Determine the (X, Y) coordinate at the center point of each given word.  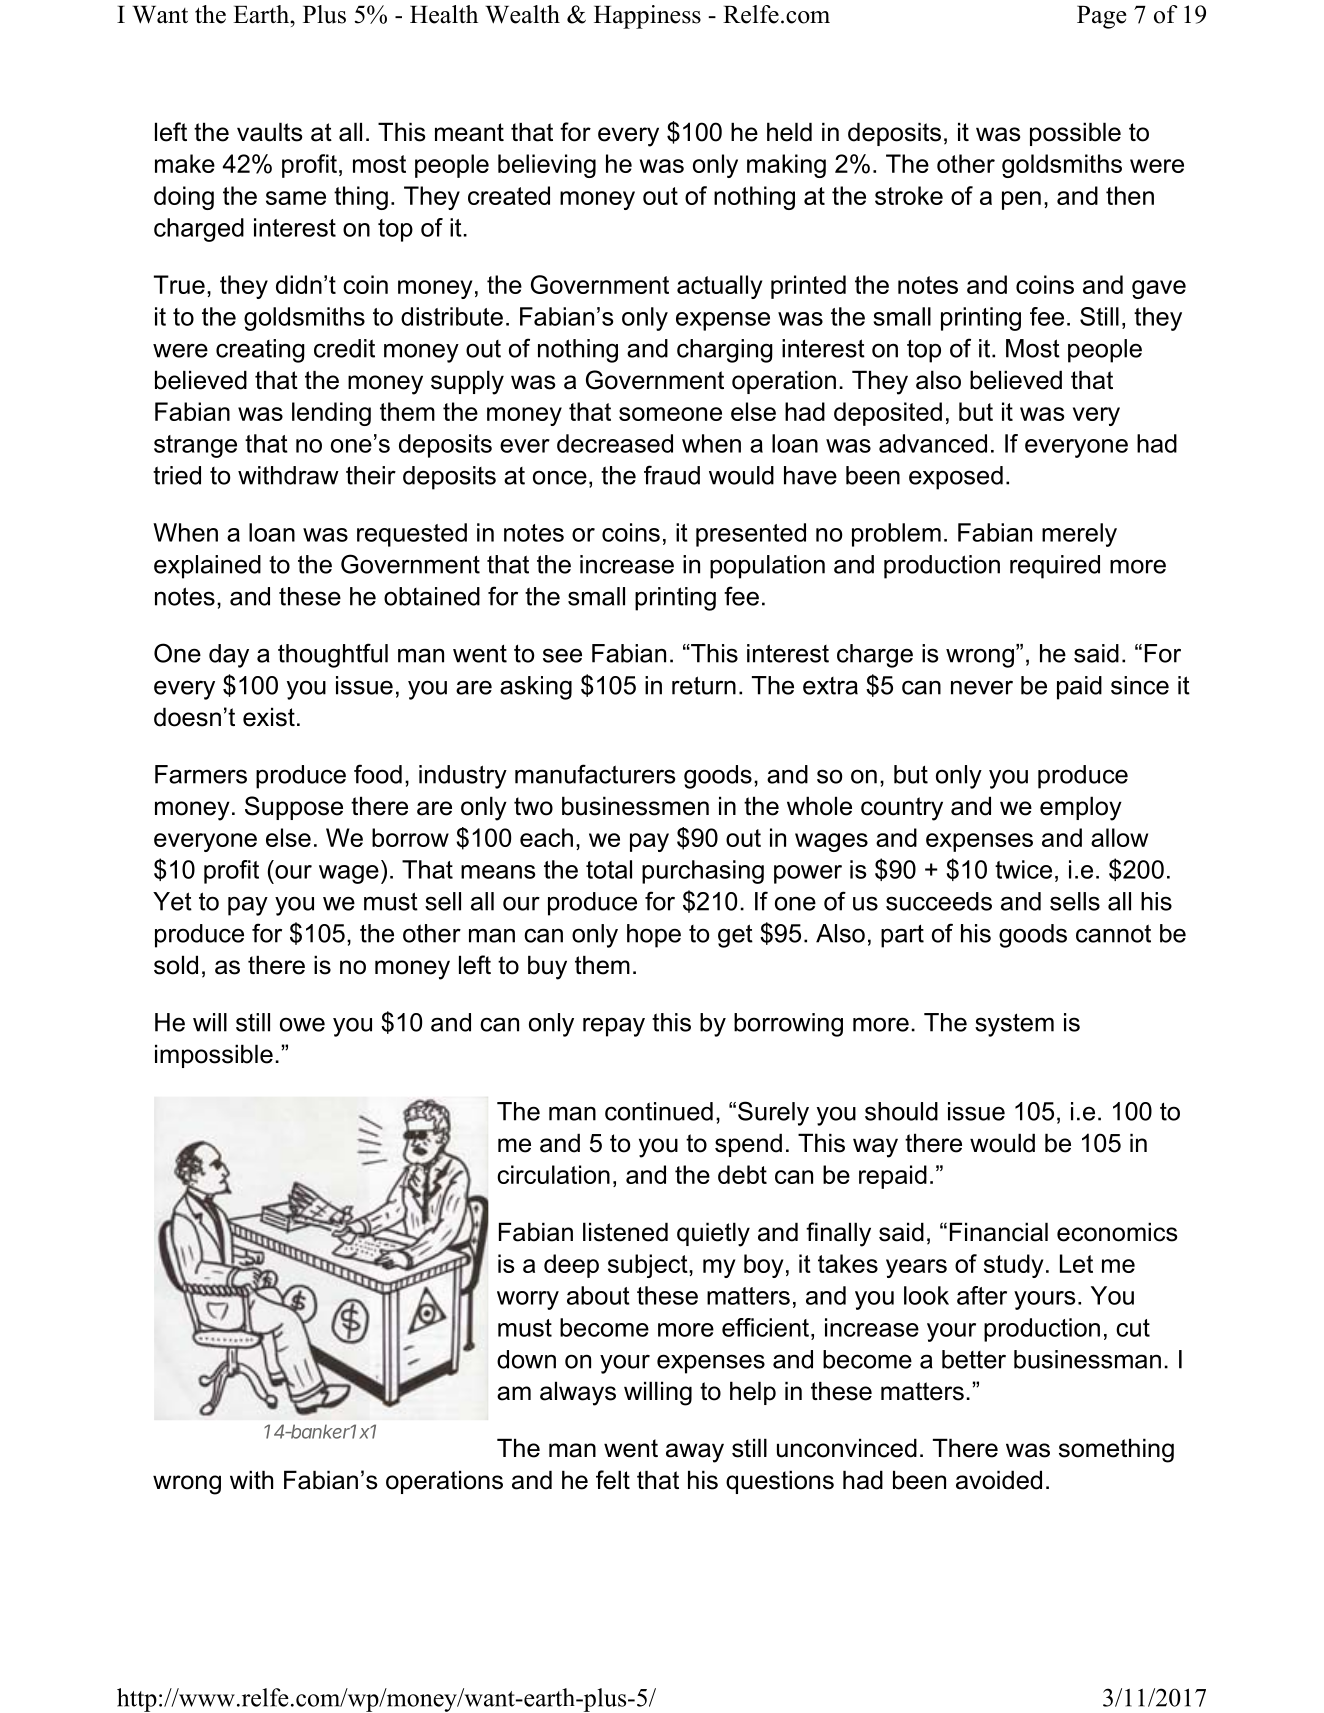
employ (1081, 808)
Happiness (647, 17)
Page (1102, 17)
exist (269, 717)
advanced (933, 443)
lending (331, 414)
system (1014, 1025)
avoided (999, 1480)
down (526, 1359)
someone (670, 414)
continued (659, 1111)
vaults (269, 132)
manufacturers (595, 774)
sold (176, 965)
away (695, 1453)
